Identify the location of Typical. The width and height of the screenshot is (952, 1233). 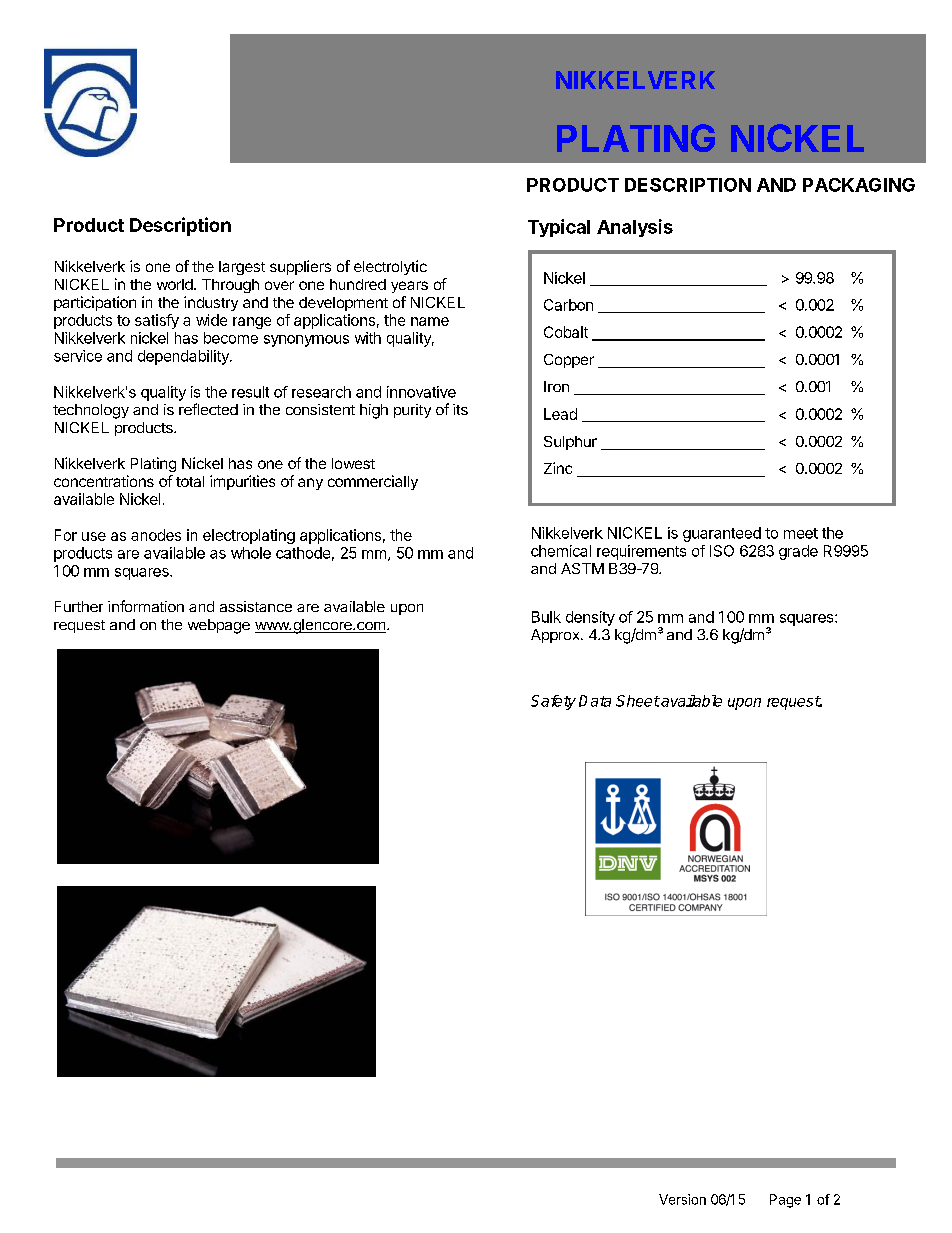
(559, 228).
